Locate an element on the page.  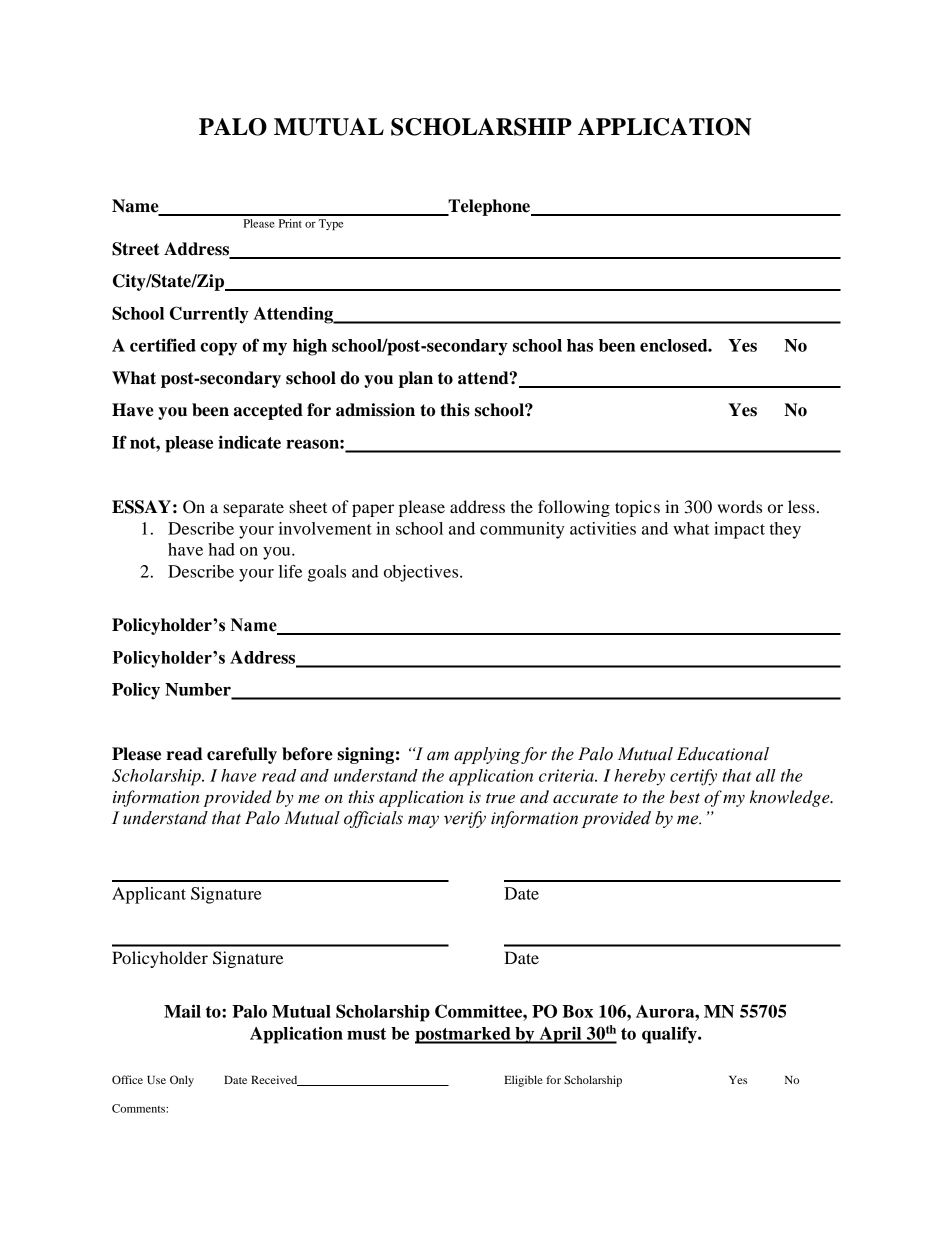
separate is located at coordinates (253, 509).
